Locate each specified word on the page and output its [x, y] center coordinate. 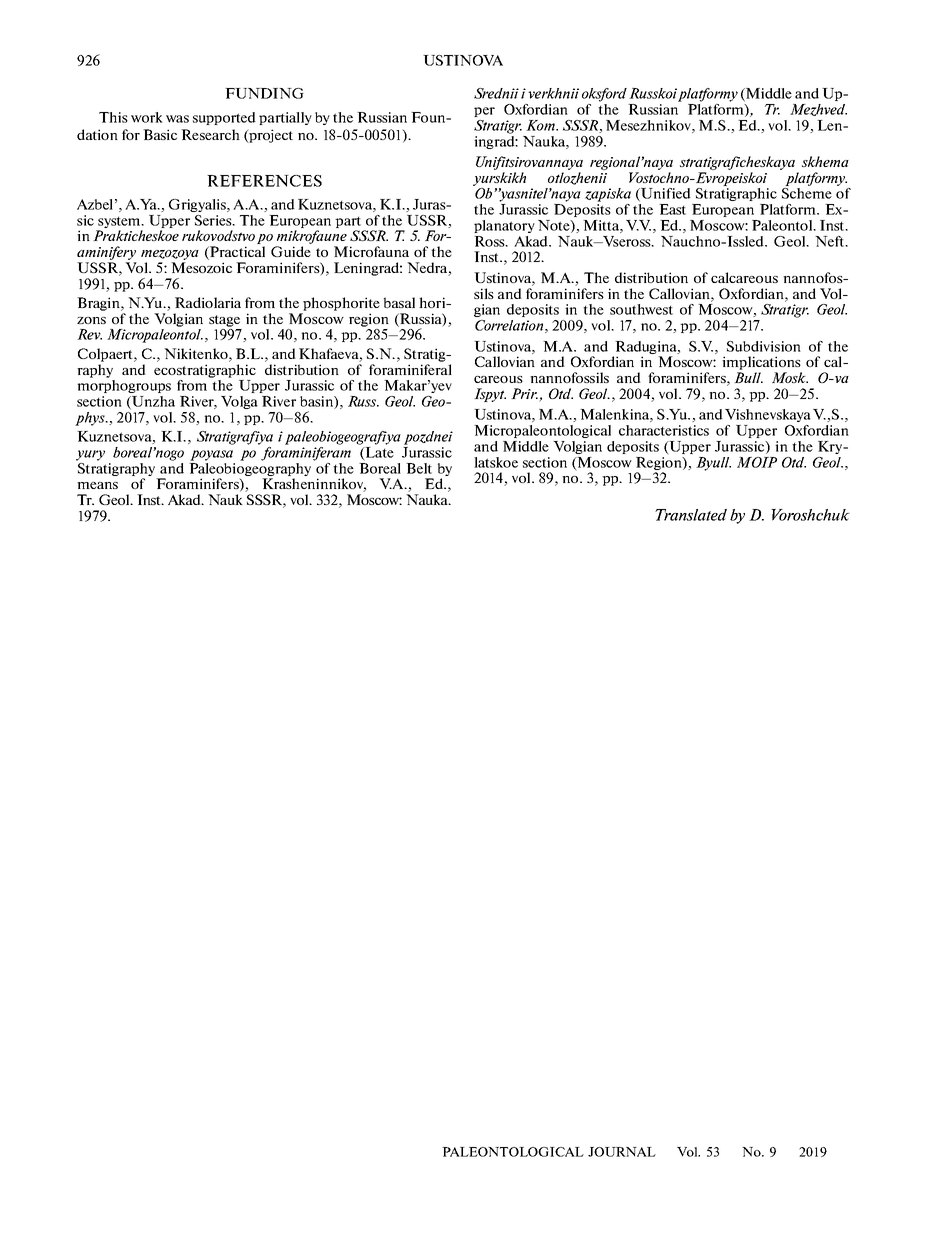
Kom [541, 125]
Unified [665, 194]
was [177, 119]
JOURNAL [622, 1152]
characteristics [664, 430]
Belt [419, 468]
